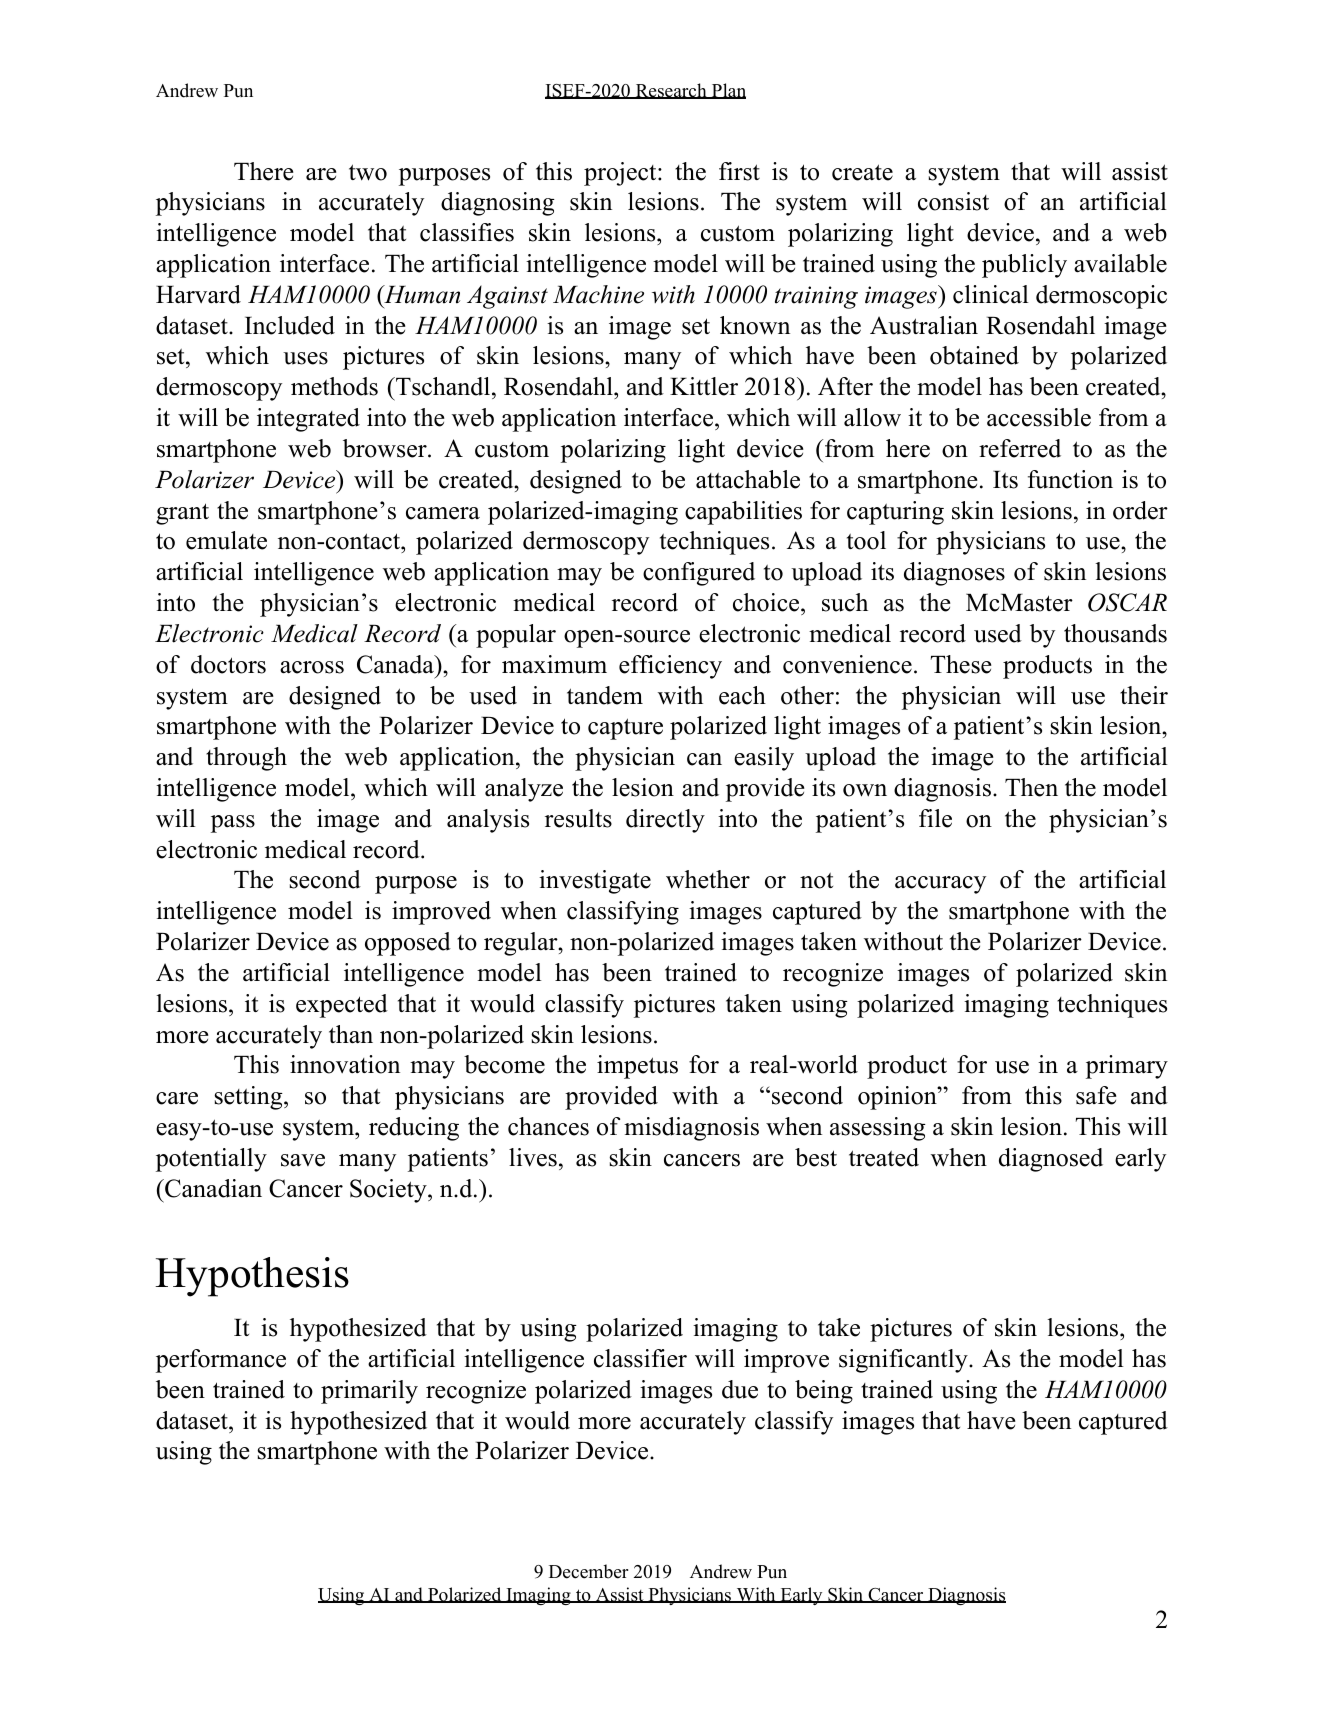  What do you see at coordinates (369, 1392) in the page?
I see `primarily` at bounding box center [369, 1392].
